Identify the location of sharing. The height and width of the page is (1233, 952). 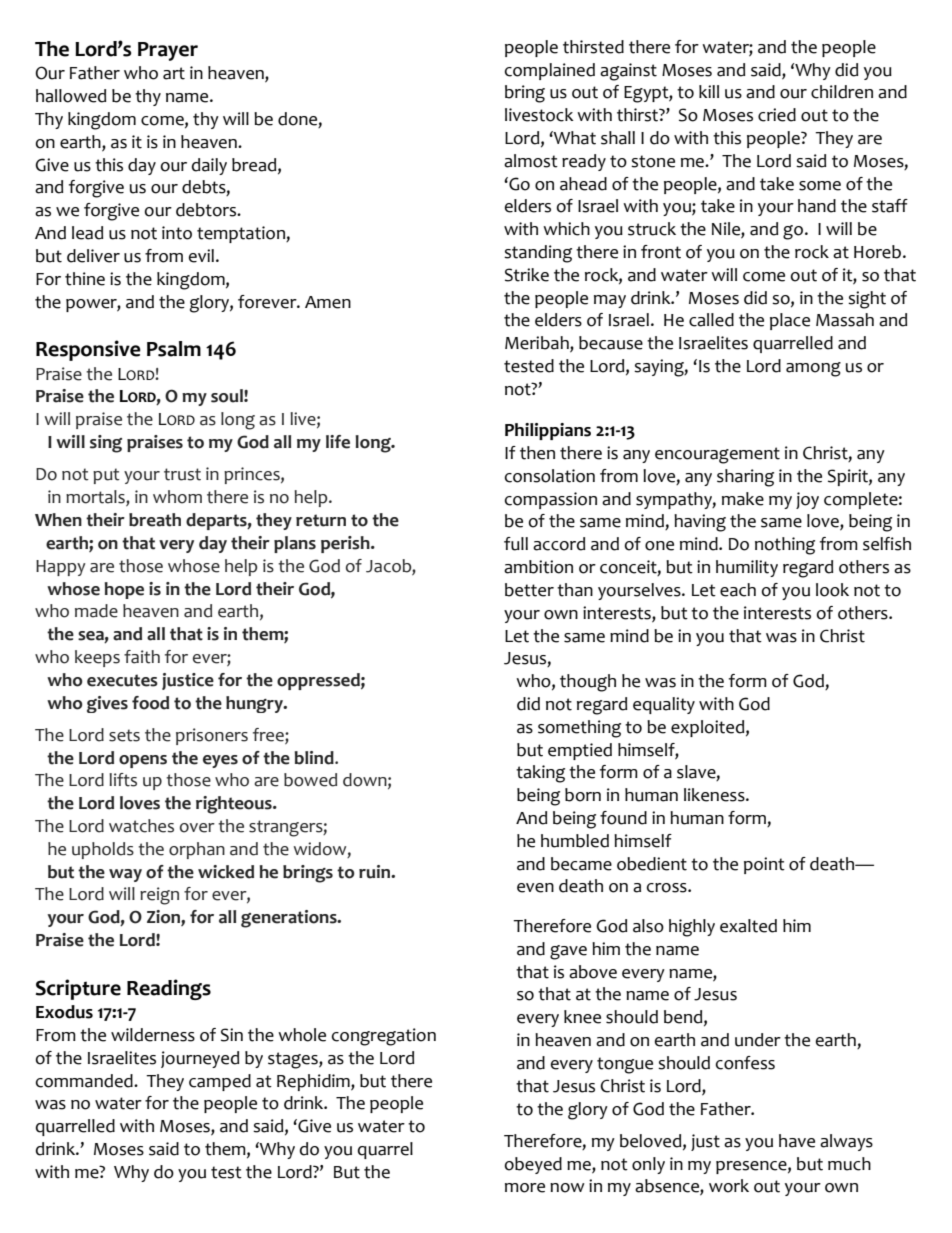
(745, 478).
